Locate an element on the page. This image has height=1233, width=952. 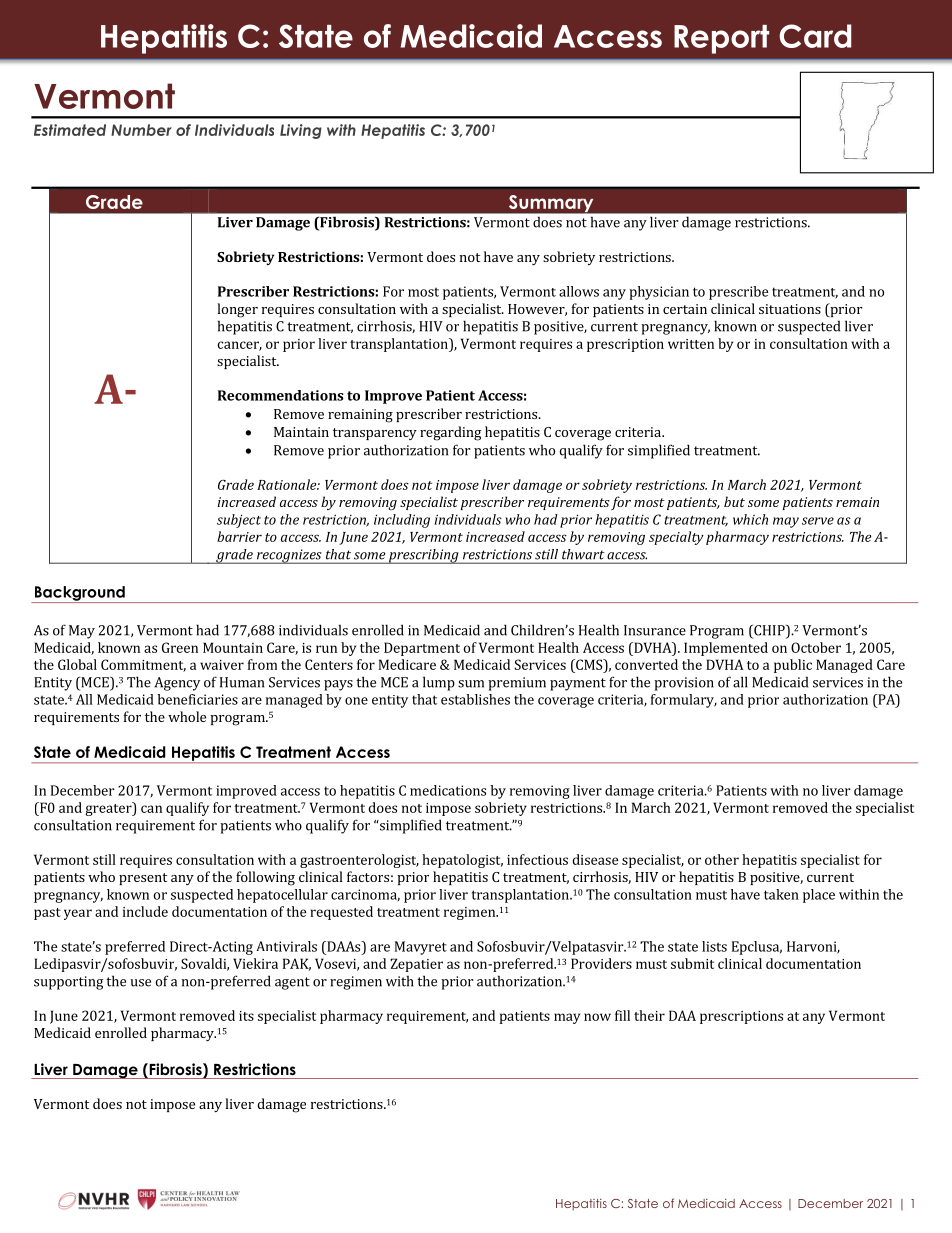
longer is located at coordinates (237, 310).
